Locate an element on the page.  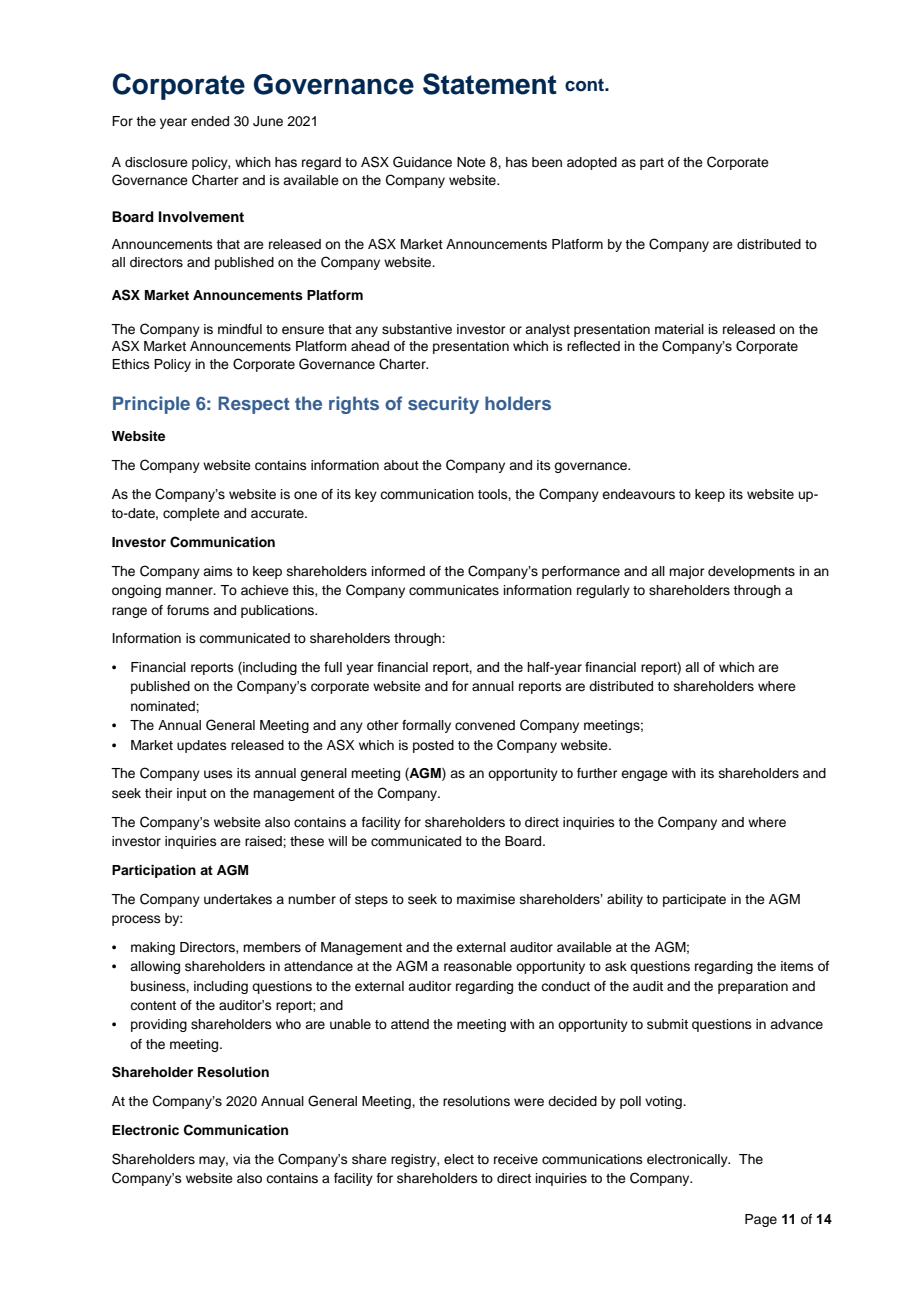
undertakes is located at coordinates (238, 899).
